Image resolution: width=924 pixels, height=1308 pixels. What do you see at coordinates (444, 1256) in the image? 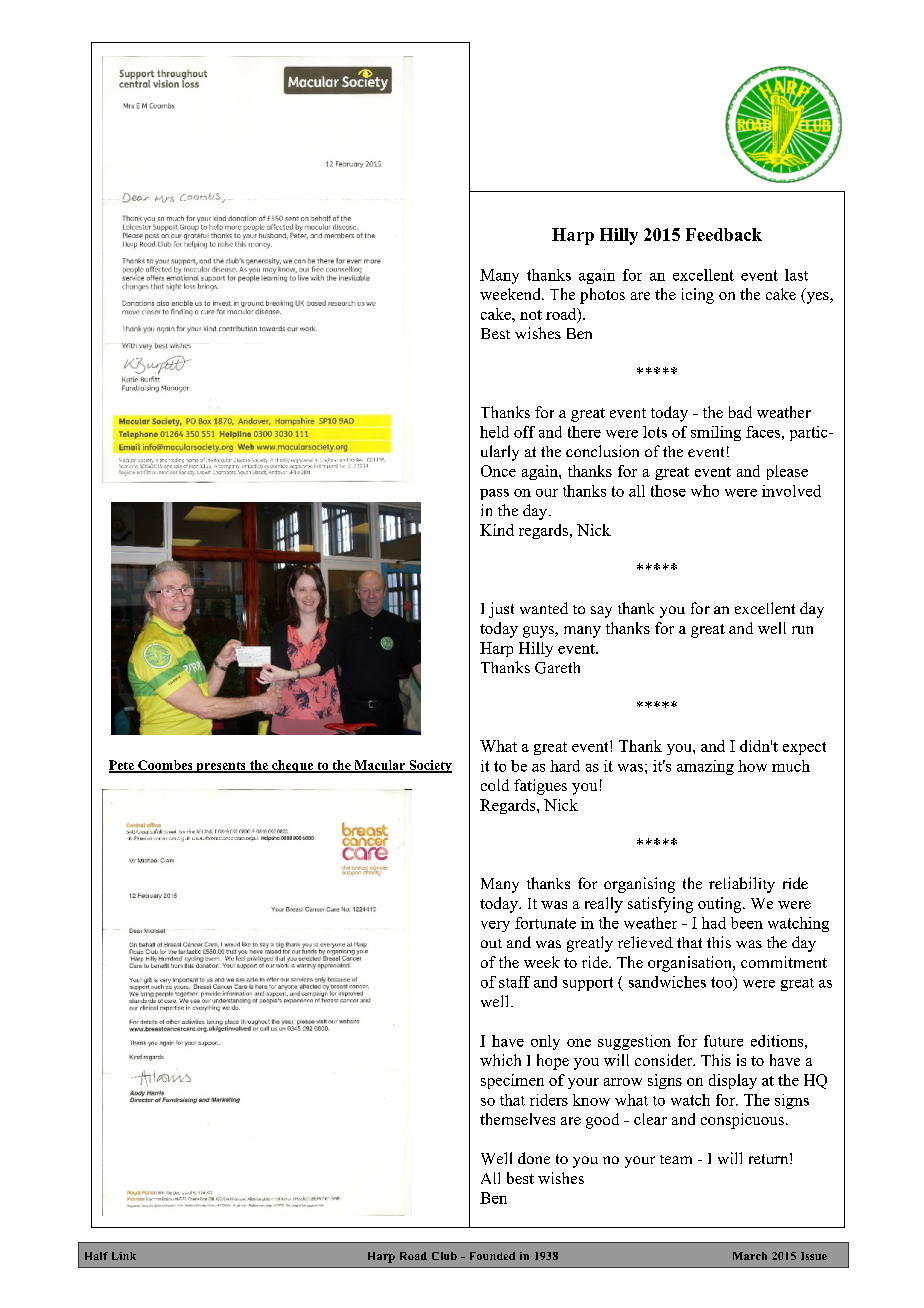
I see `Club` at bounding box center [444, 1256].
